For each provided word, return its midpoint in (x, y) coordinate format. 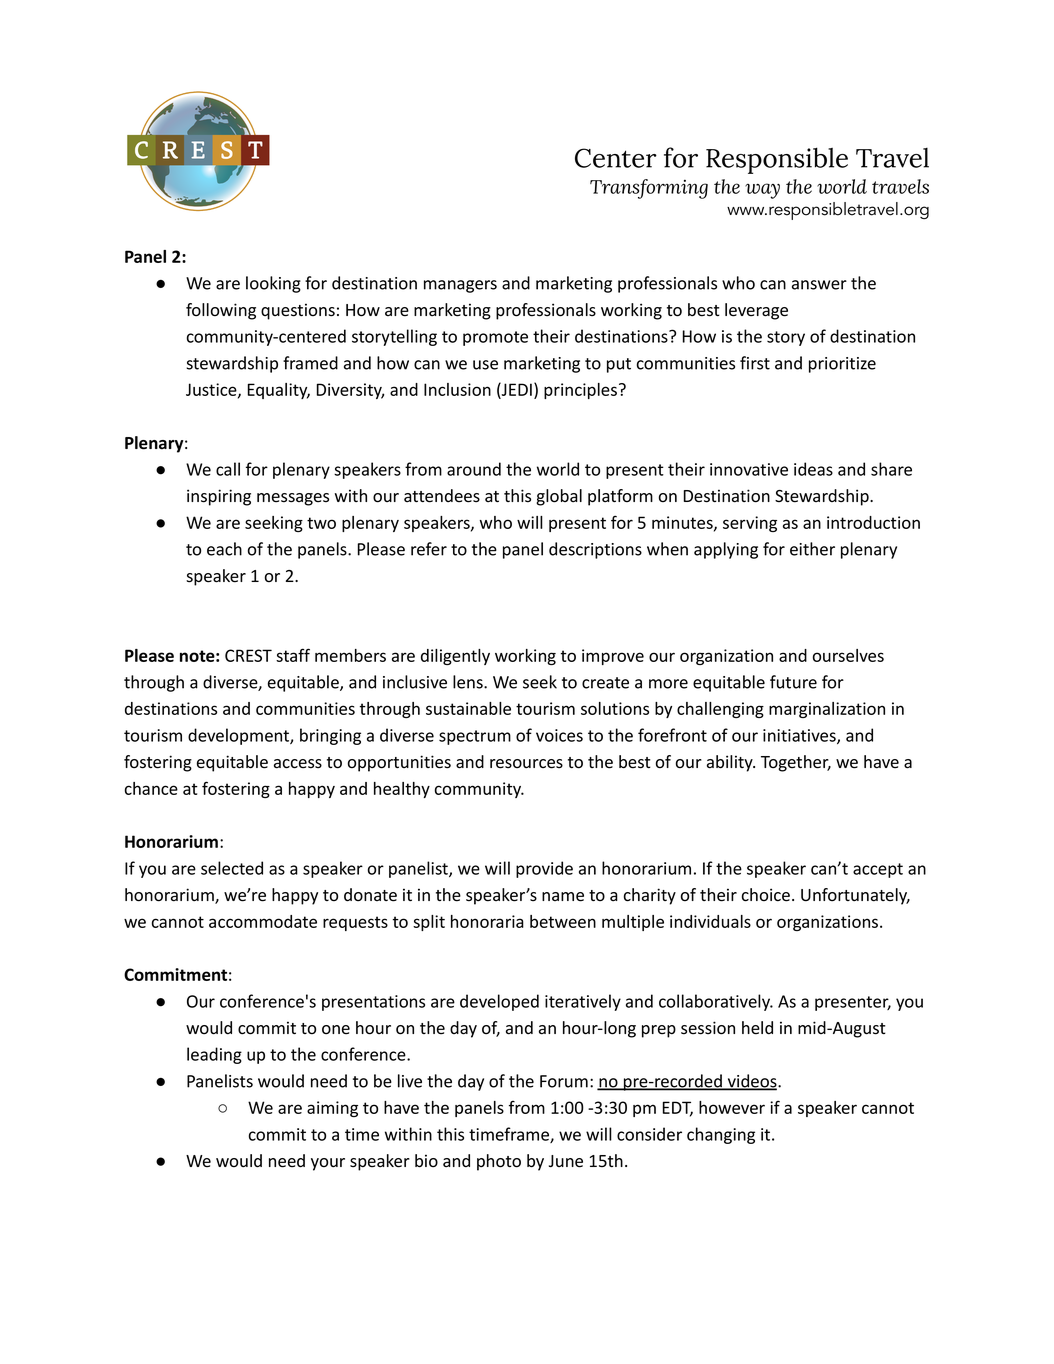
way (762, 191)
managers (460, 286)
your (328, 1164)
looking (273, 284)
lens (469, 682)
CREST (248, 655)
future (793, 682)
